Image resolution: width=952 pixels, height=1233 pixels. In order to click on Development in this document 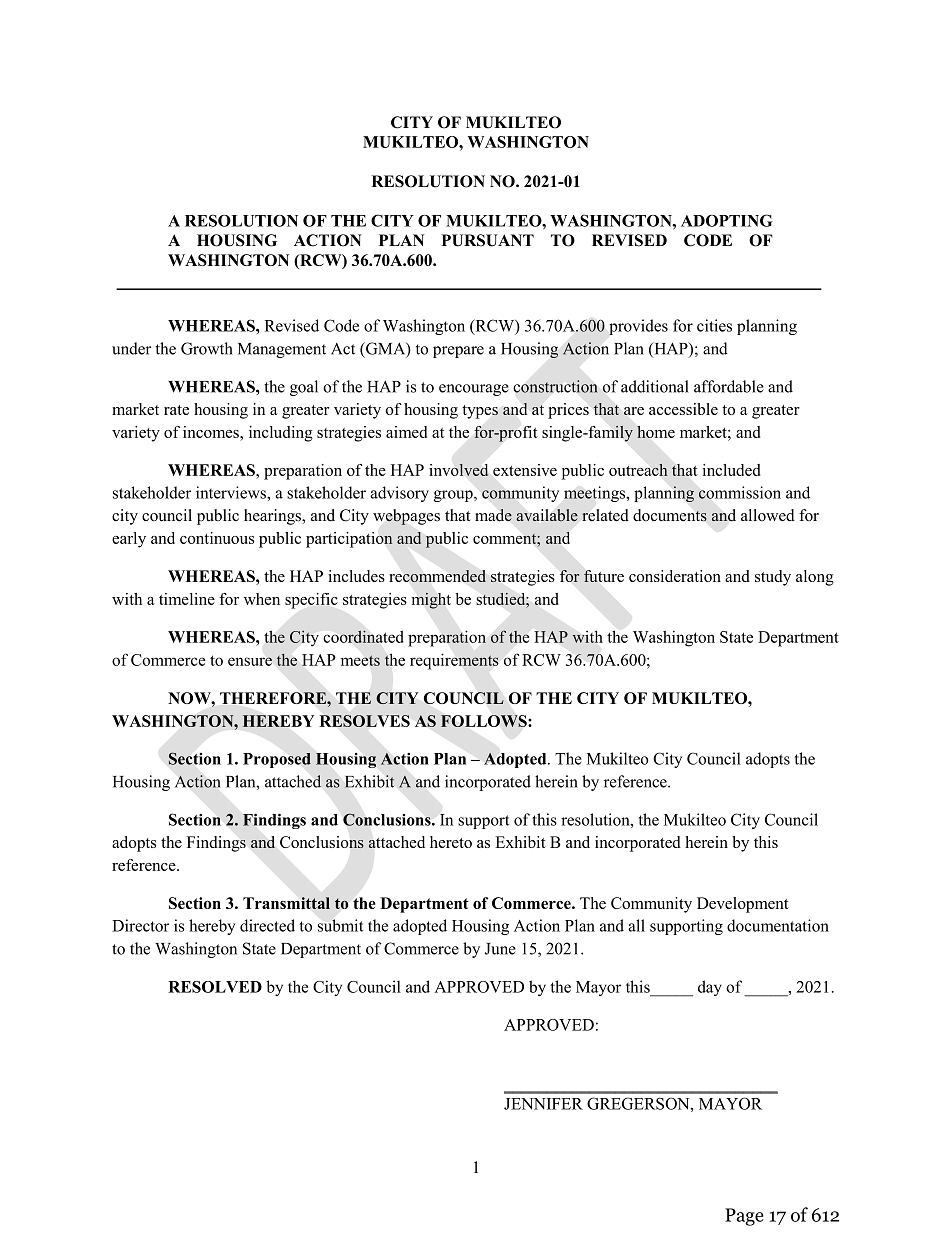, I will do `click(743, 905)`.
